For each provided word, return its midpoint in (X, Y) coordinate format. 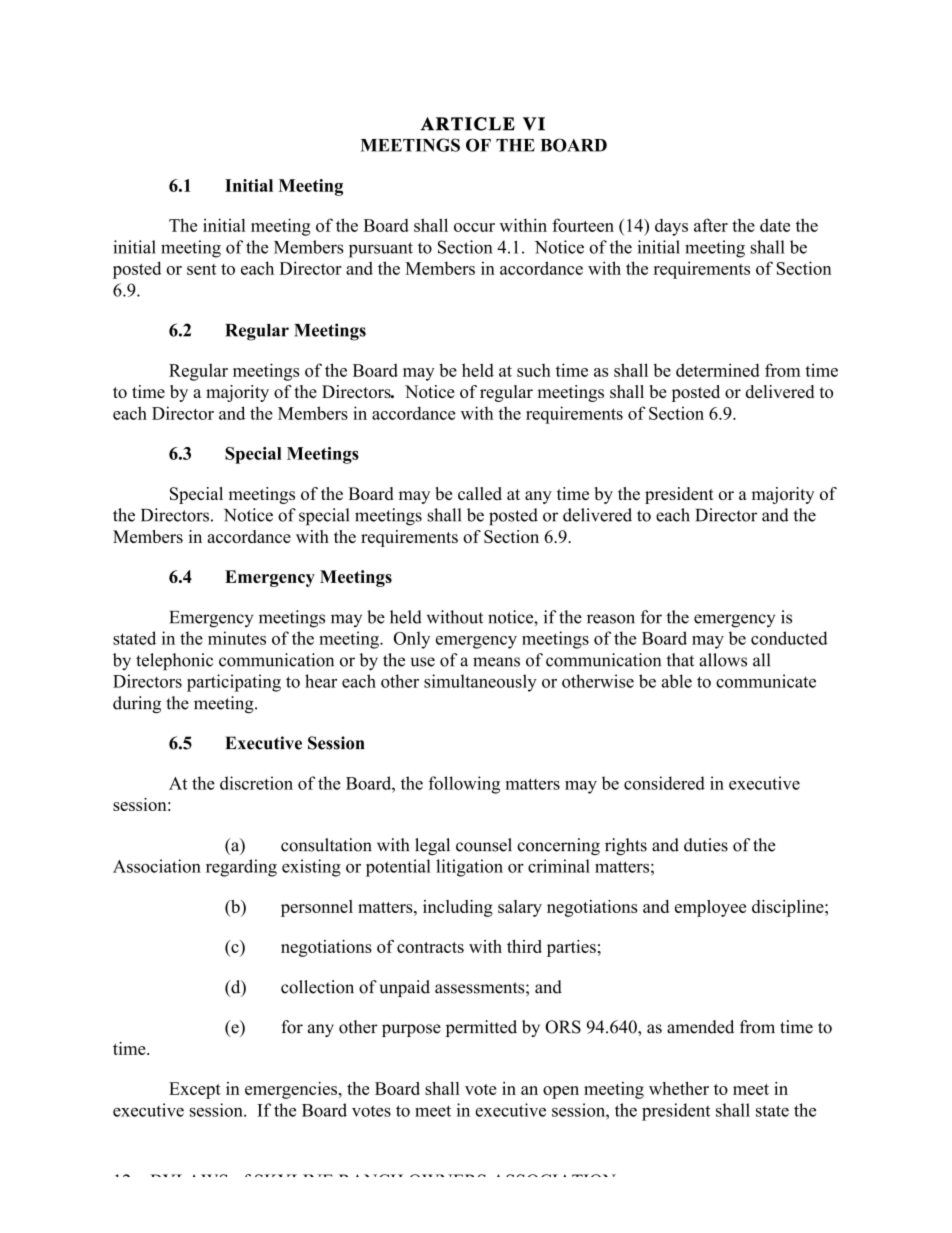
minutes (237, 638)
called (480, 493)
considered (664, 783)
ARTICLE (467, 124)
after (711, 225)
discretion (256, 783)
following (464, 785)
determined (718, 370)
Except (195, 1090)
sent (201, 269)
